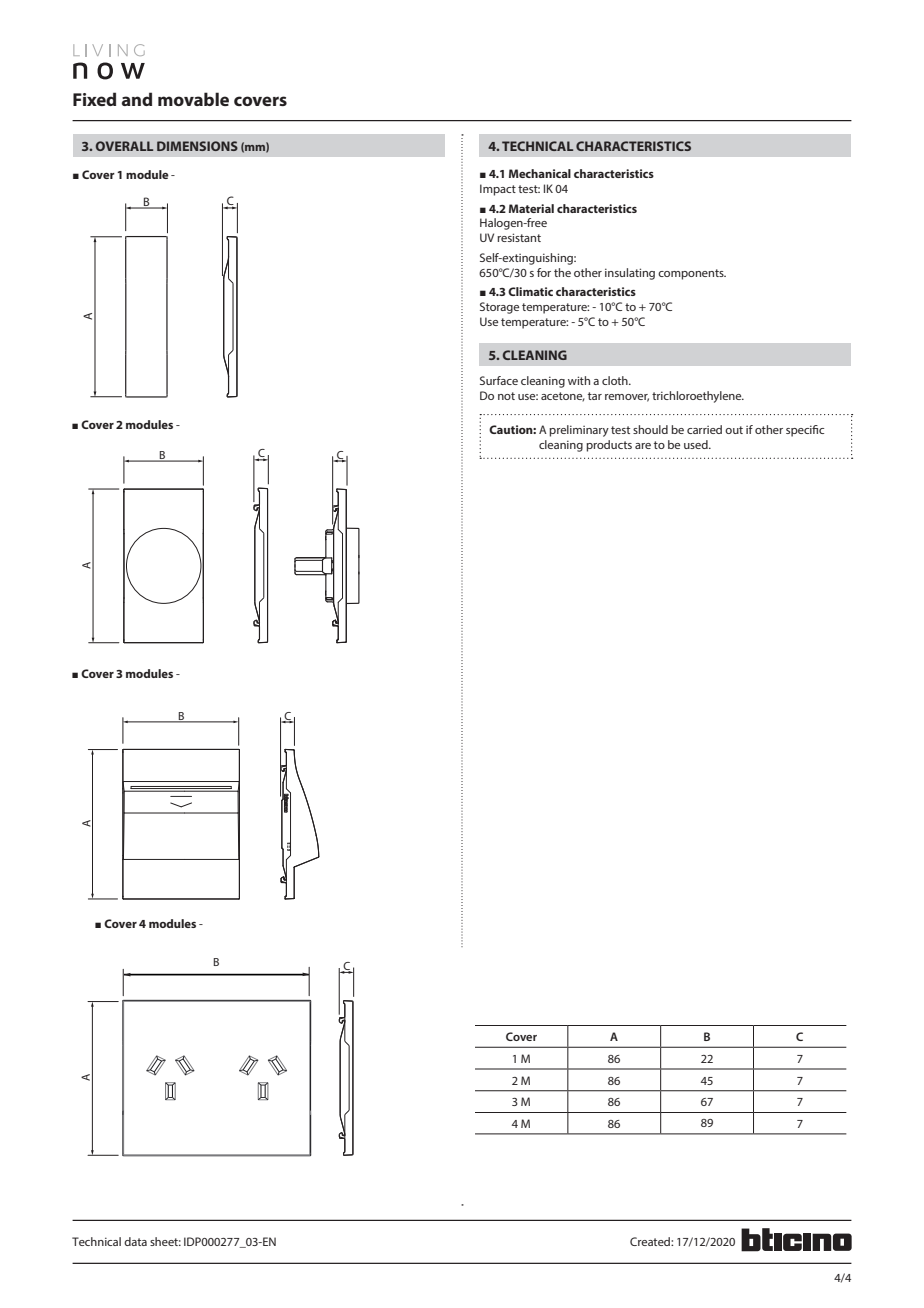  What do you see at coordinates (193, 99) in the screenshot?
I see `movable` at bounding box center [193, 99].
